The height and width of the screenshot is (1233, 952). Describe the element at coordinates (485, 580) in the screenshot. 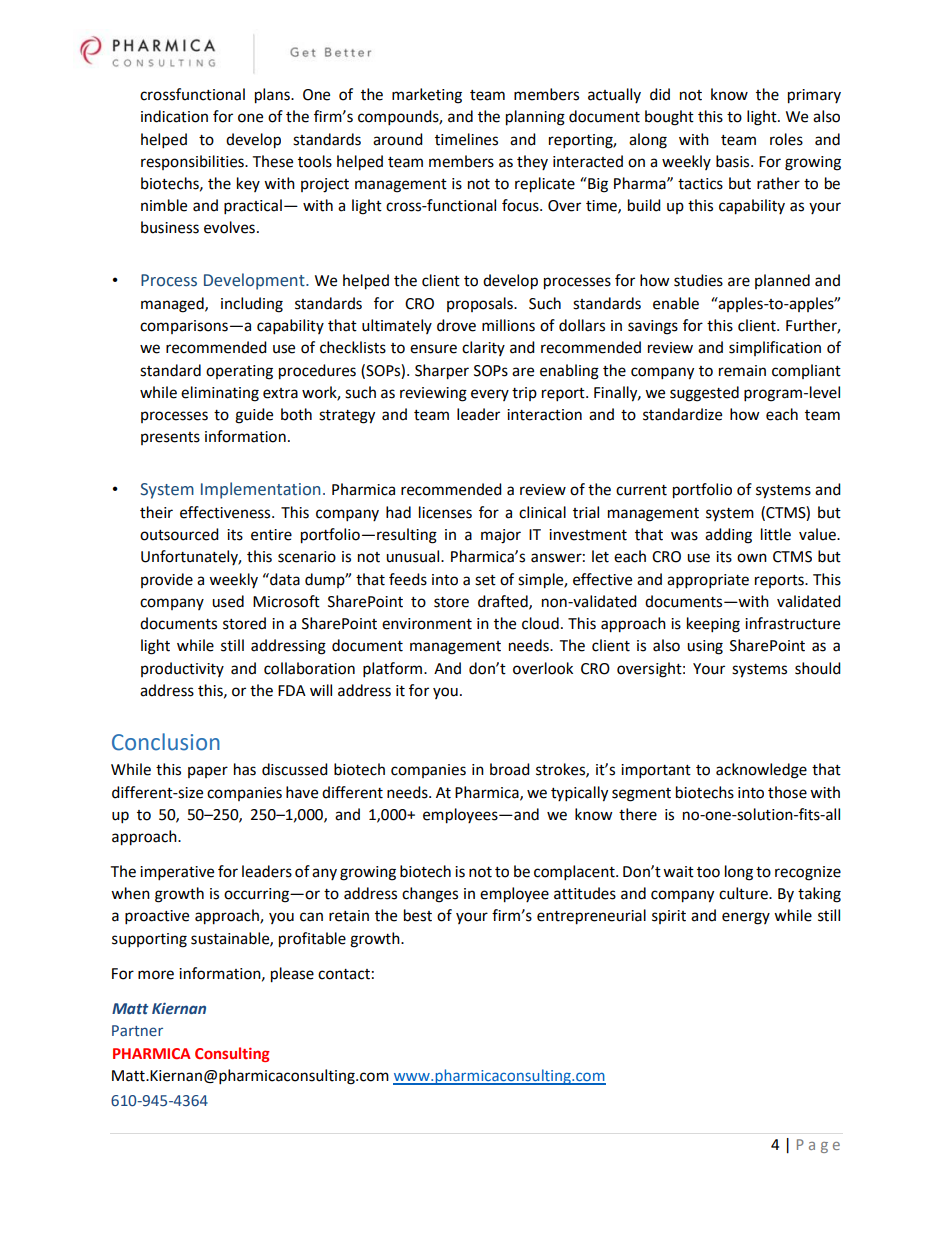

I see `set` at that location.
